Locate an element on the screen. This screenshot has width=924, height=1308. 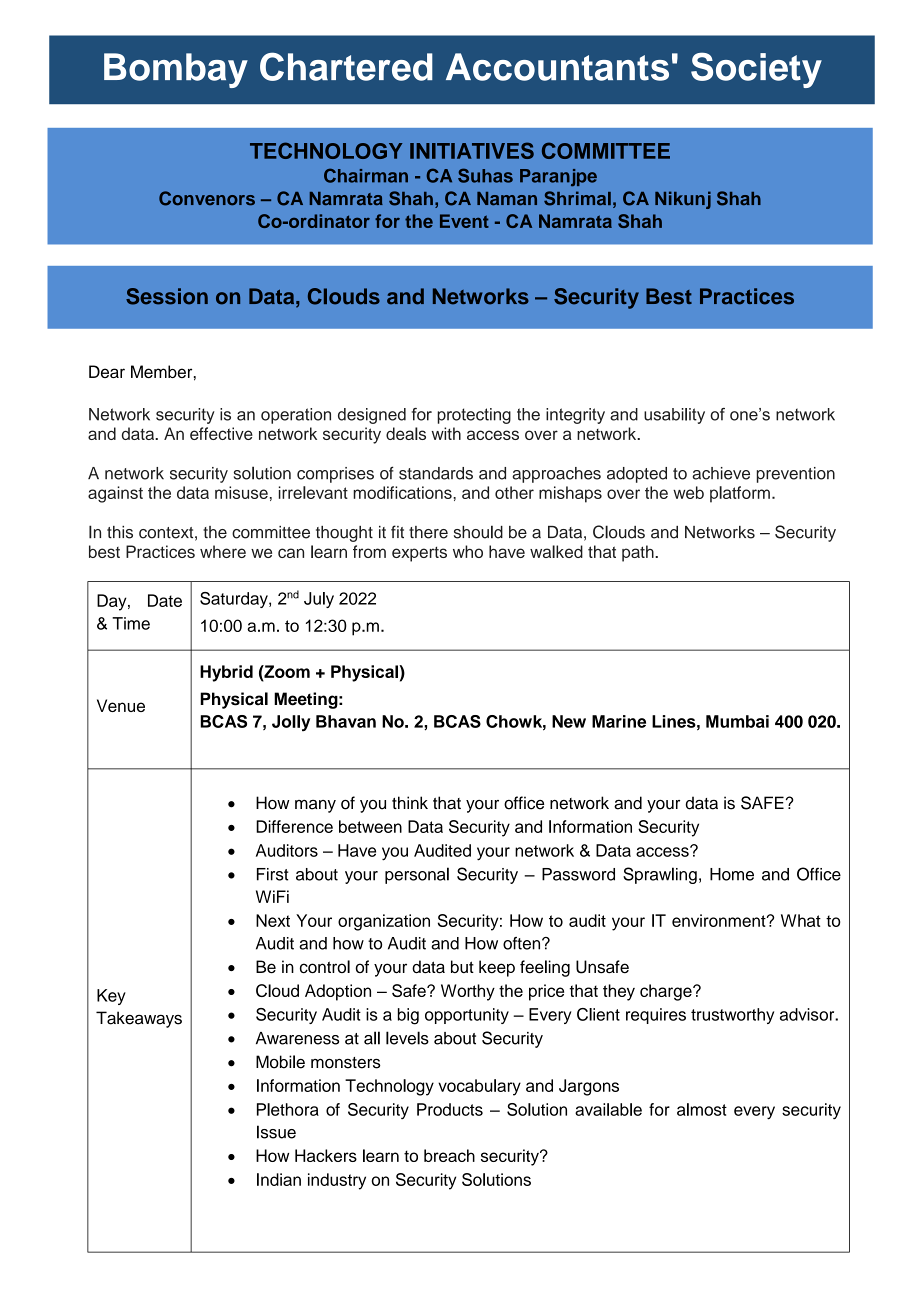
INITIATIVES is located at coordinates (472, 150).
